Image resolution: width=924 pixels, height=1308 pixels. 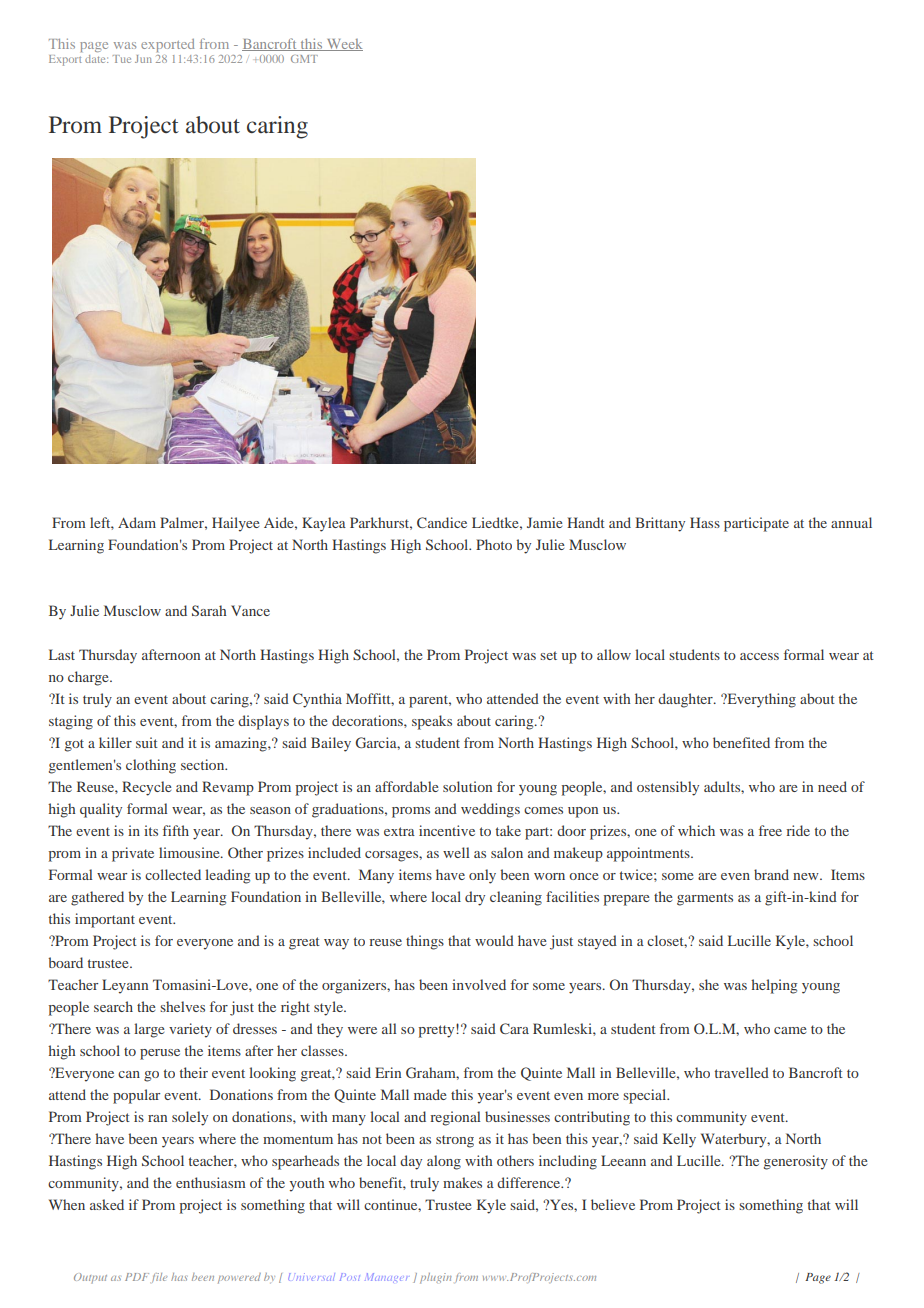 What do you see at coordinates (344, 45) in the image?
I see `Week` at bounding box center [344, 45].
